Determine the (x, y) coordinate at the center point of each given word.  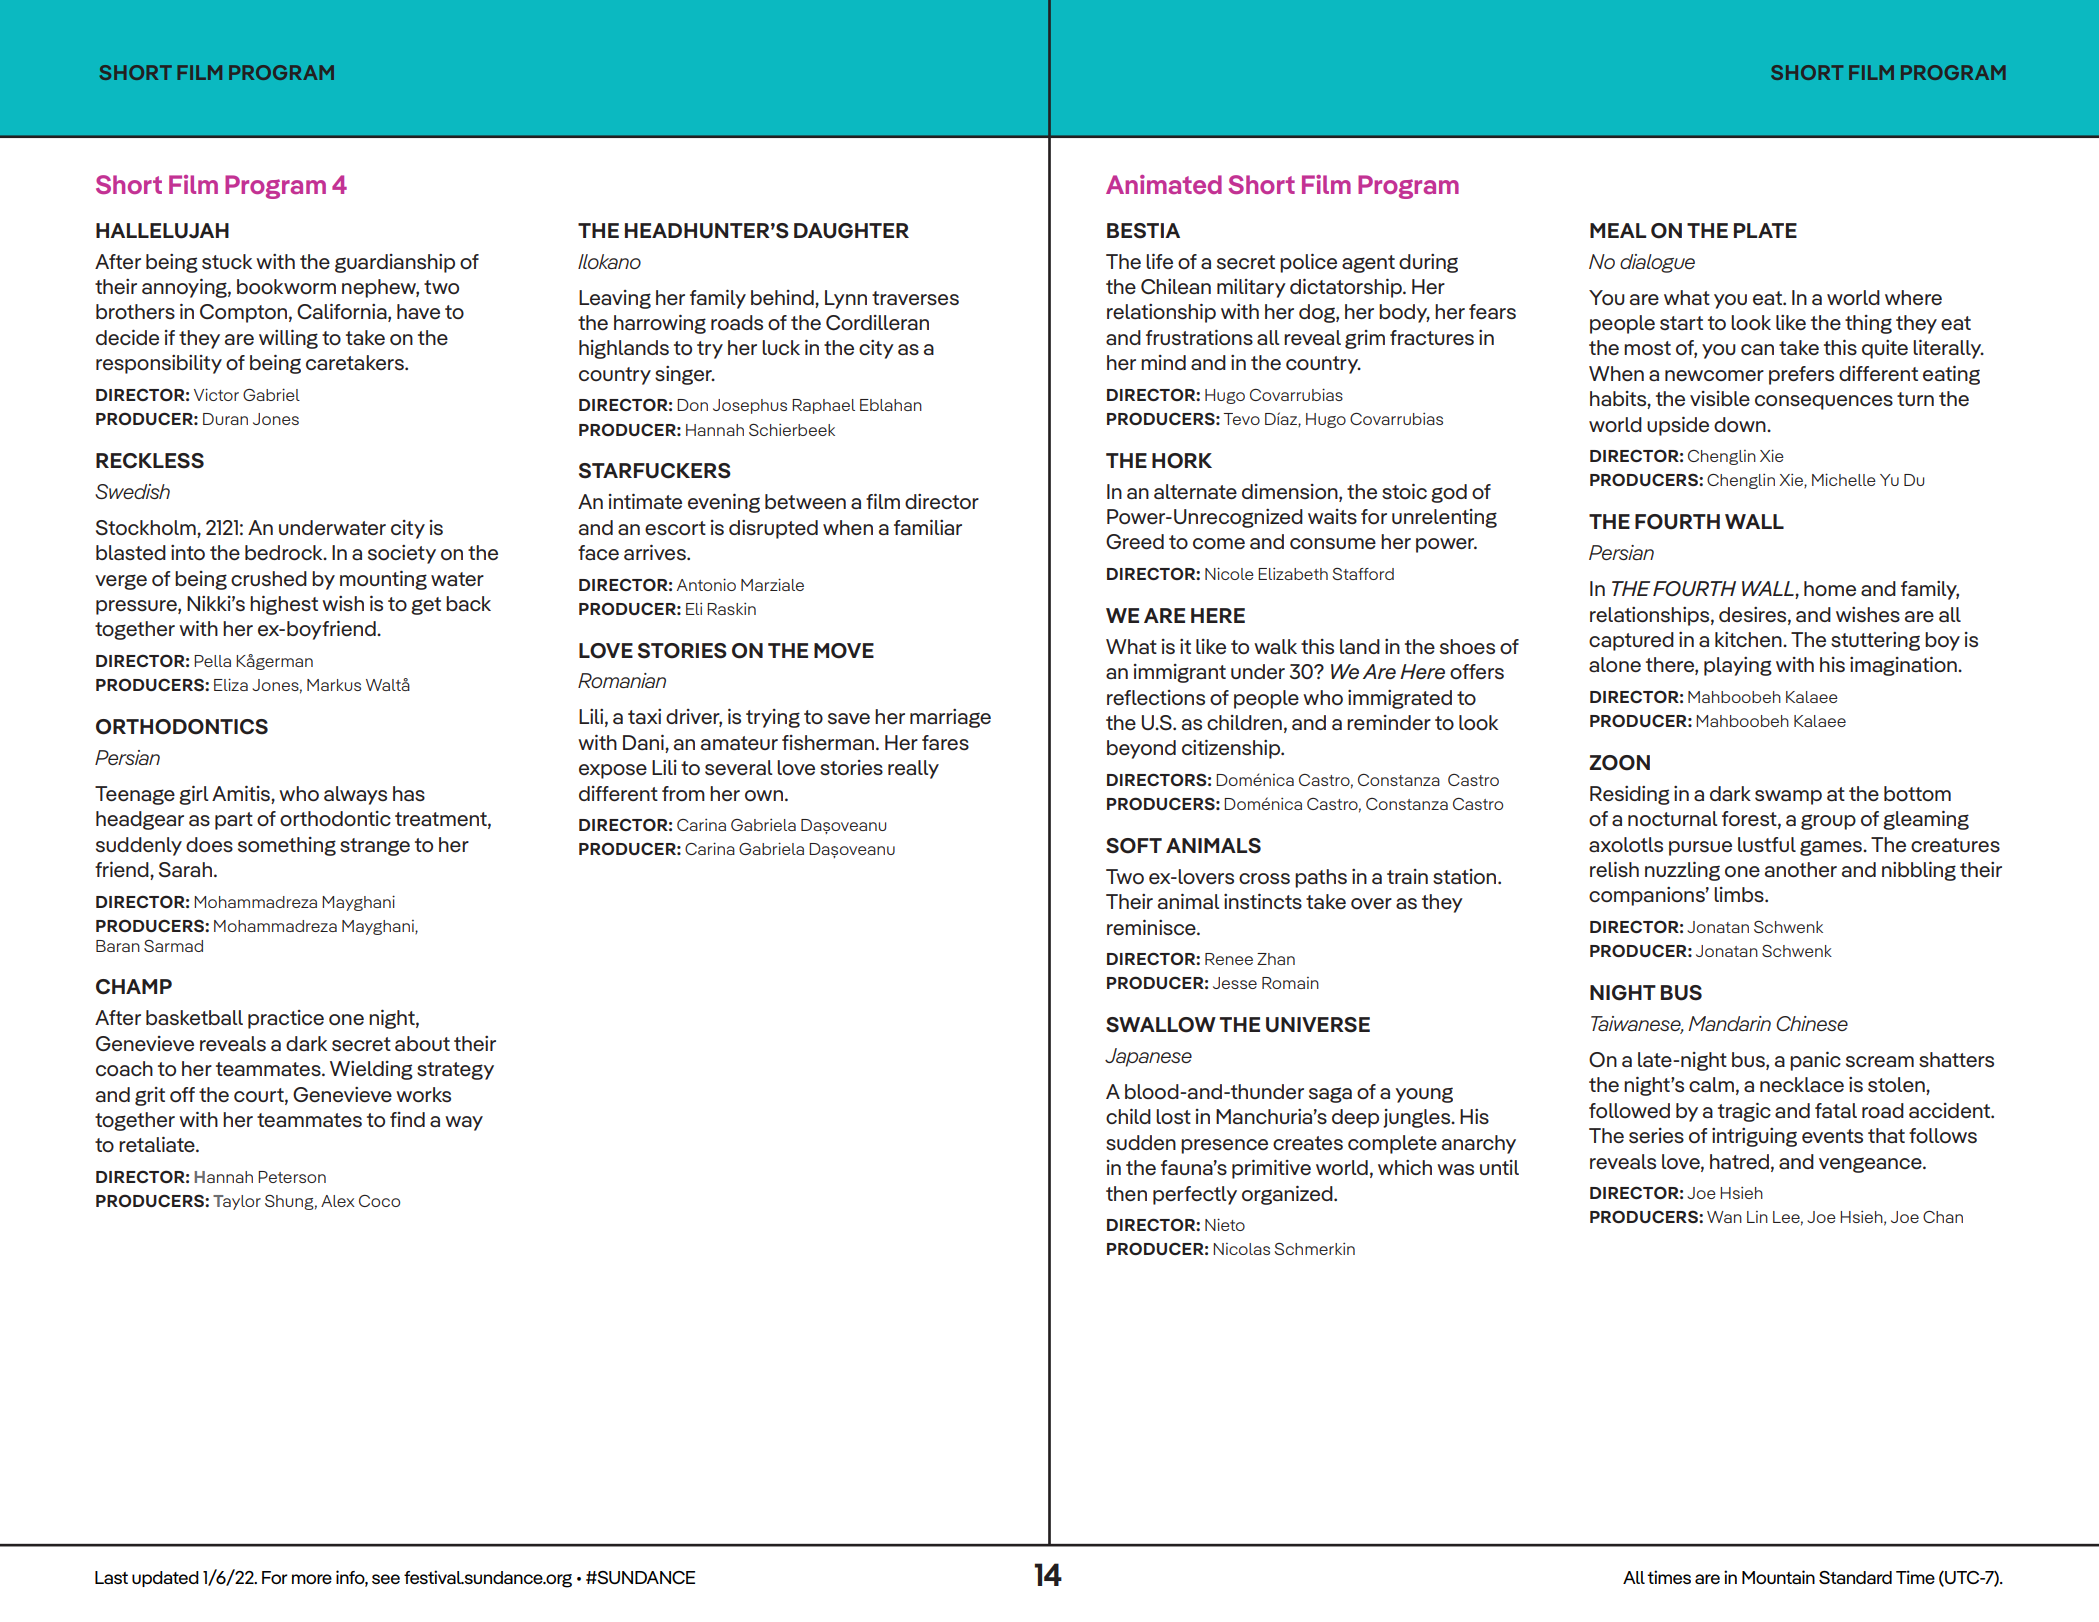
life (1159, 261)
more (312, 1579)
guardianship (395, 263)
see (386, 1579)
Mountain (1778, 1577)
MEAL (1618, 230)
